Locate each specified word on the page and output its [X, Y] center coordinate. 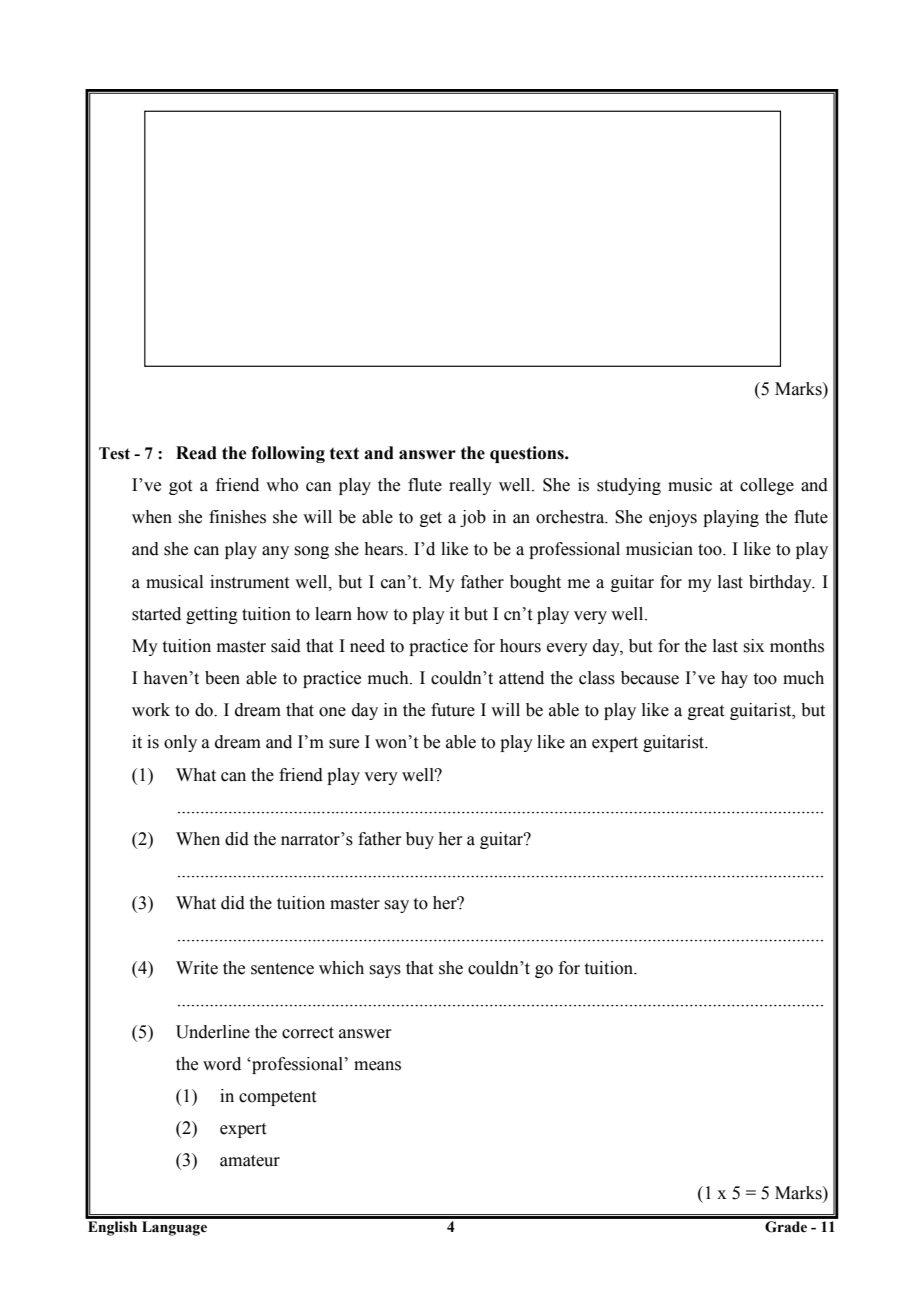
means [377, 1066]
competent [277, 1098]
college [767, 486]
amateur [250, 1161]
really [470, 486]
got [180, 487]
